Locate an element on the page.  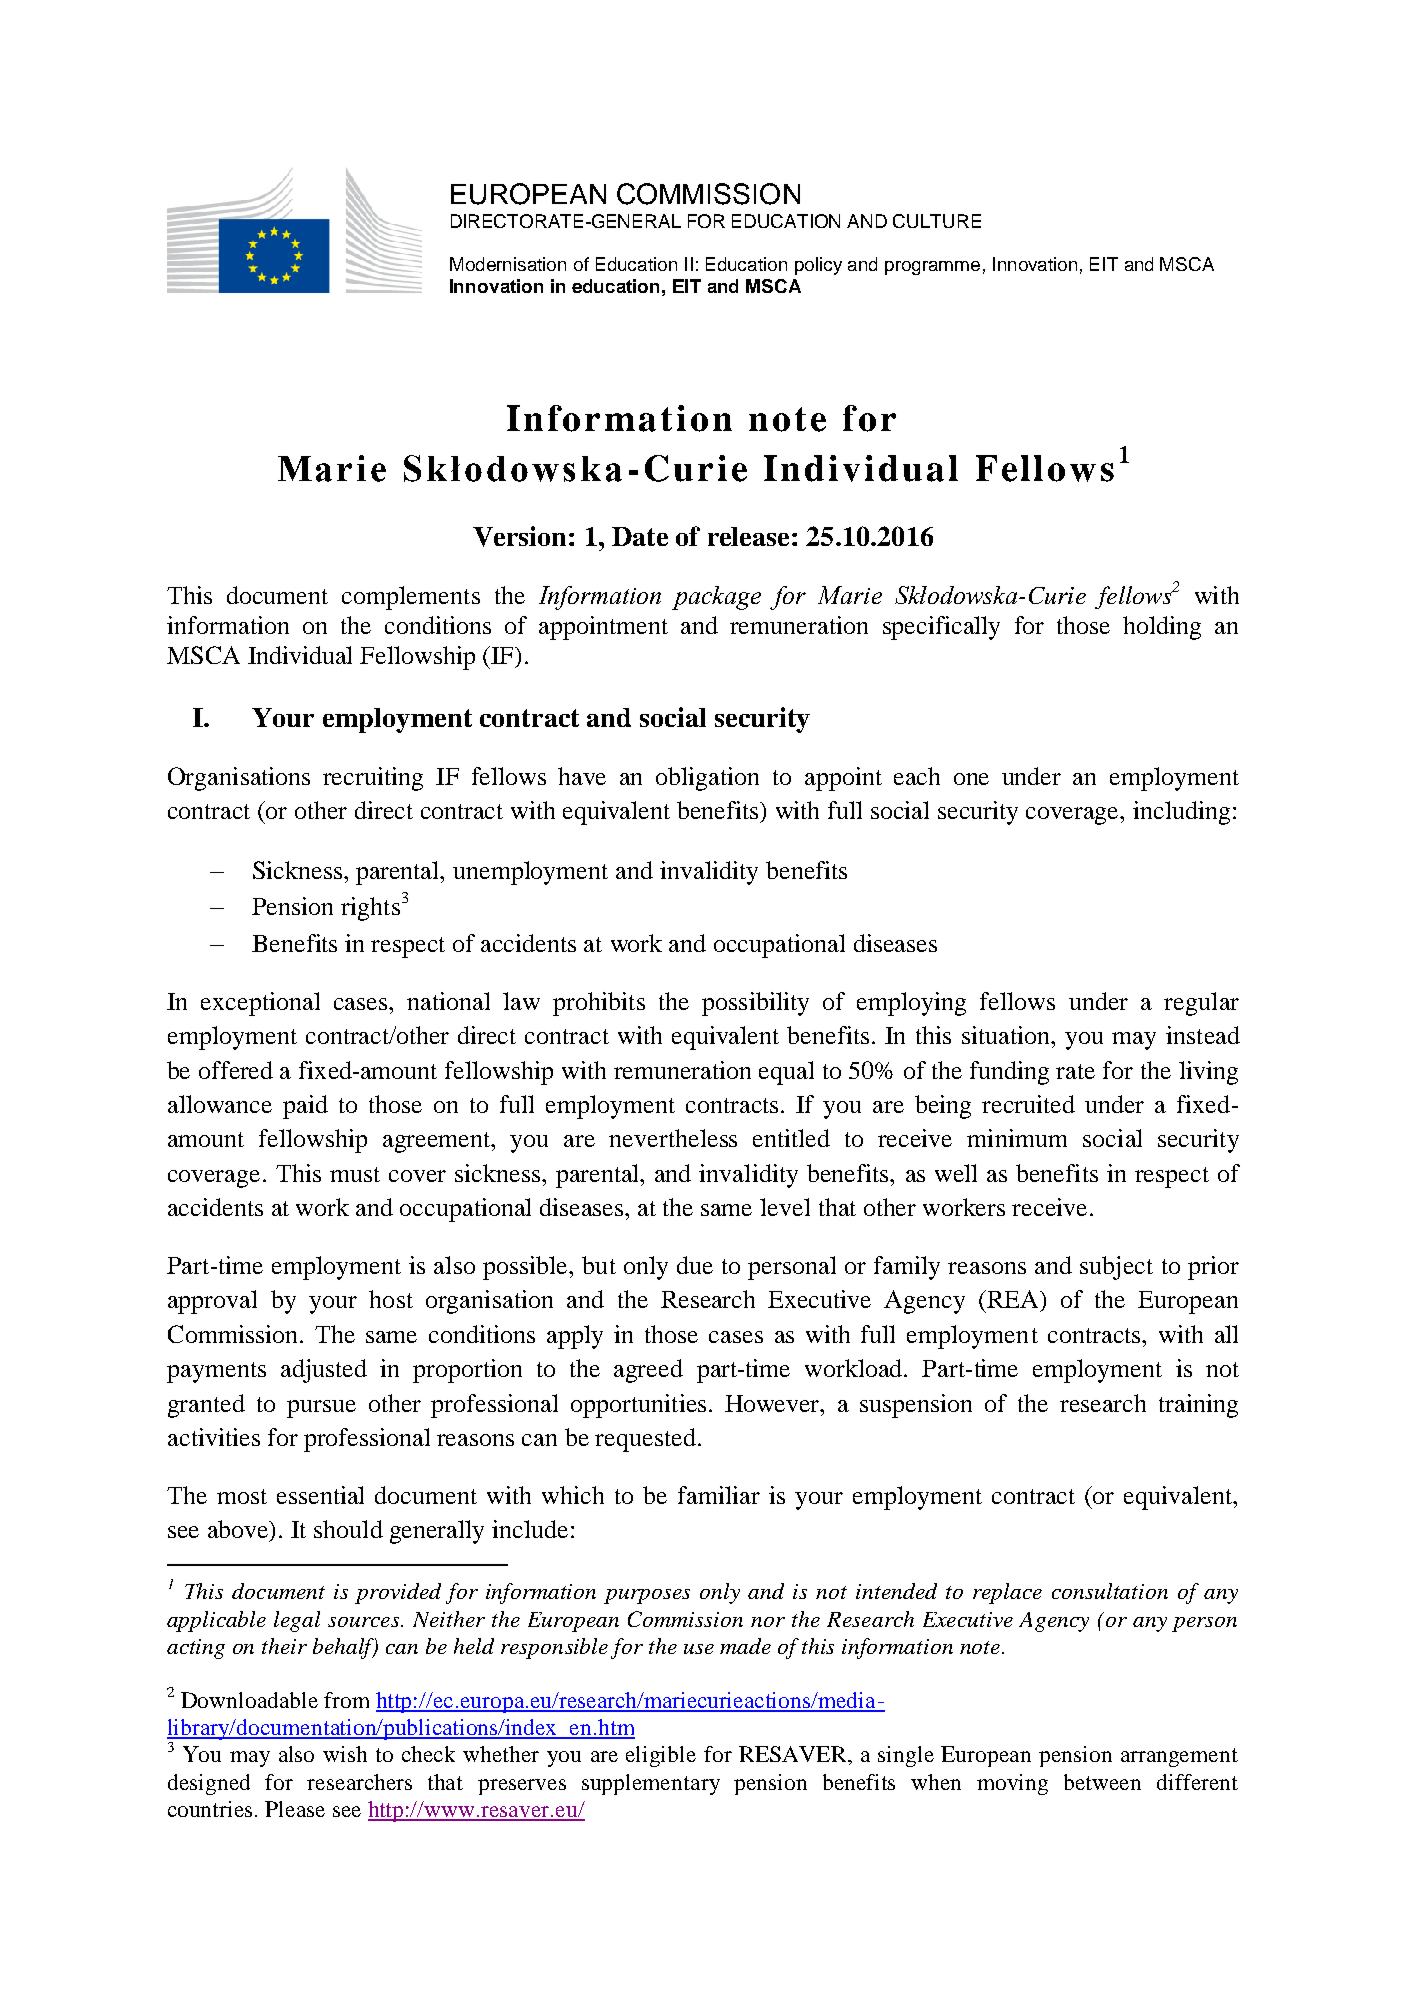
including is located at coordinates (1181, 813).
